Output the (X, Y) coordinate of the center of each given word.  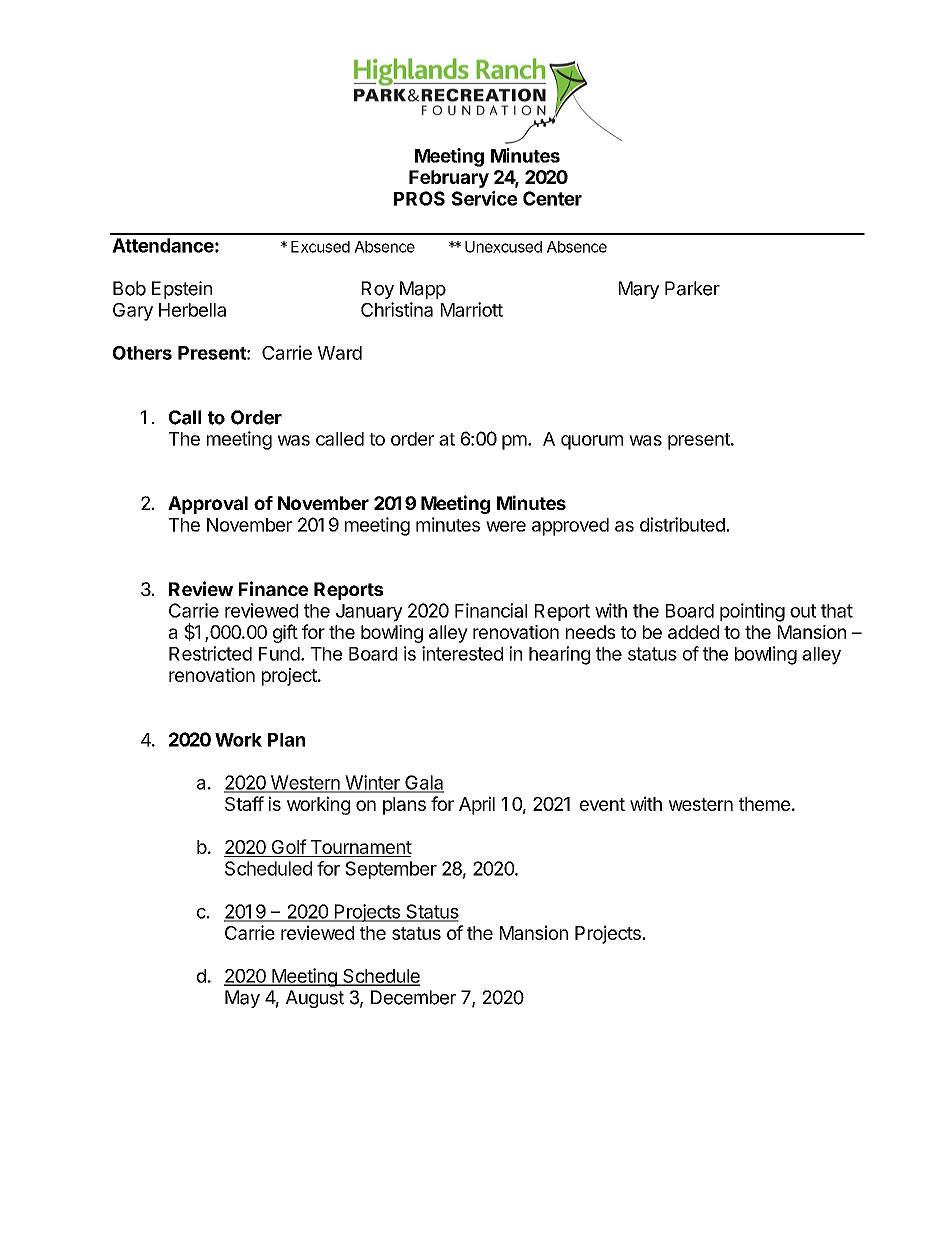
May (242, 999)
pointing (752, 612)
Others (142, 353)
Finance (273, 588)
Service (484, 198)
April (477, 805)
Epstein (182, 290)
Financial (491, 610)
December (413, 997)
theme (764, 804)
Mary (639, 290)
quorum (592, 442)
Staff (244, 803)
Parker (692, 288)
